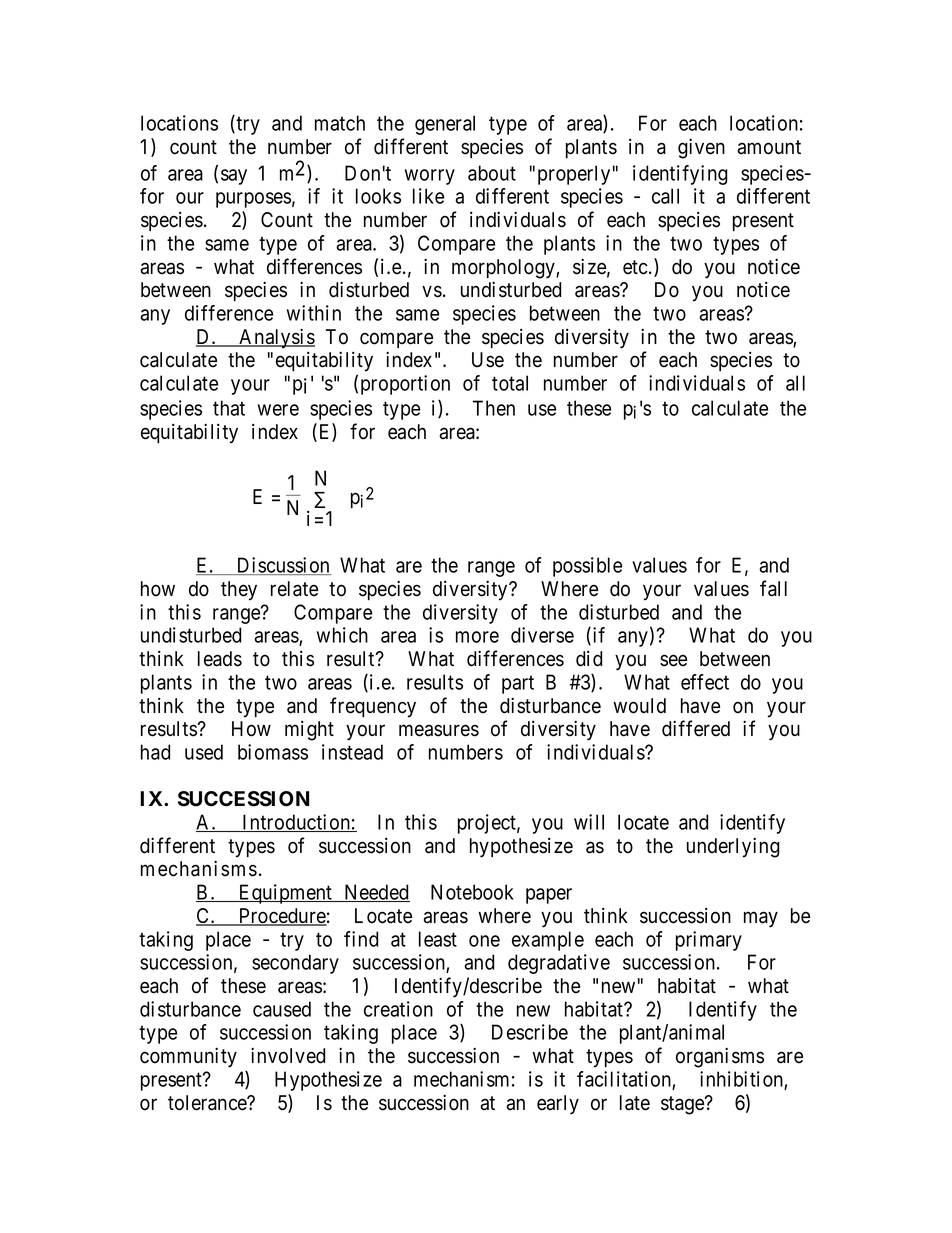 The image size is (952, 1233). What do you see at coordinates (494, 408) in the screenshot?
I see `Then` at bounding box center [494, 408].
